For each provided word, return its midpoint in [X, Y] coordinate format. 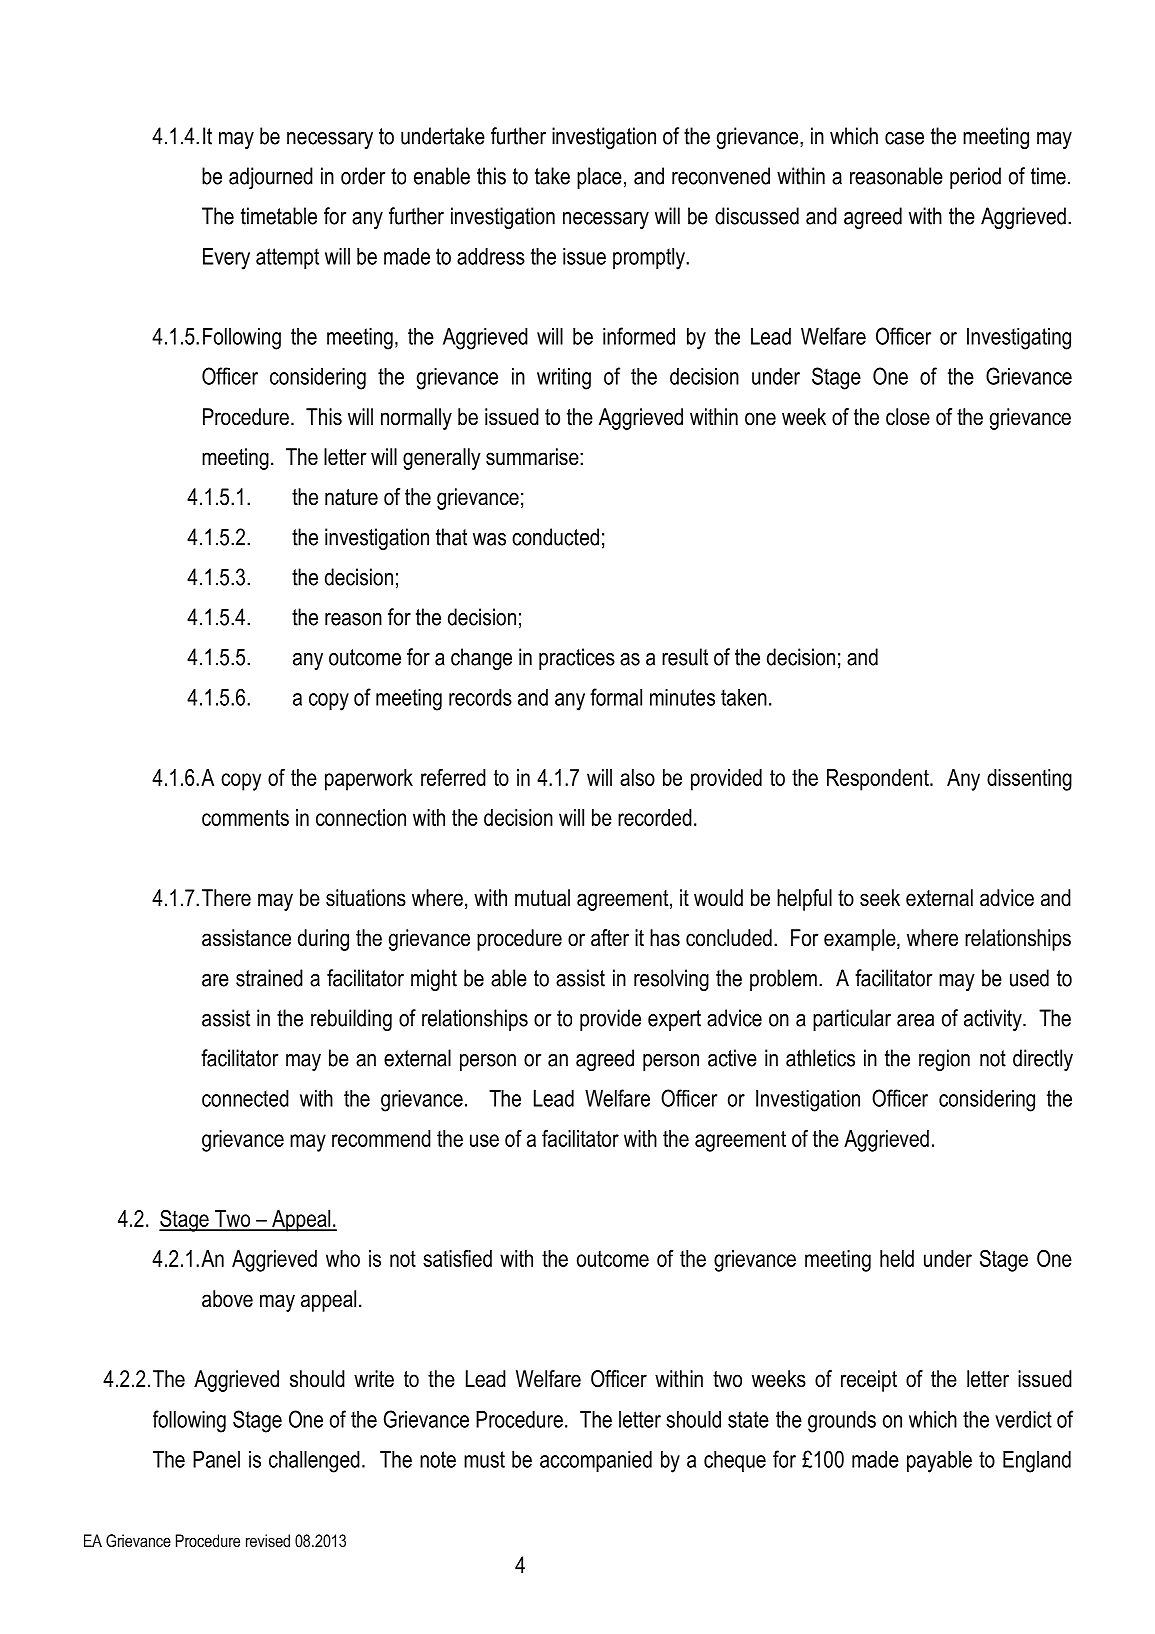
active [732, 1058]
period [975, 178]
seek [880, 898]
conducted [555, 537]
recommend [381, 1138]
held [897, 1258]
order [363, 176]
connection [361, 817]
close [908, 417]
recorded [655, 817]
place [599, 178]
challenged [314, 1462]
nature [351, 497]
